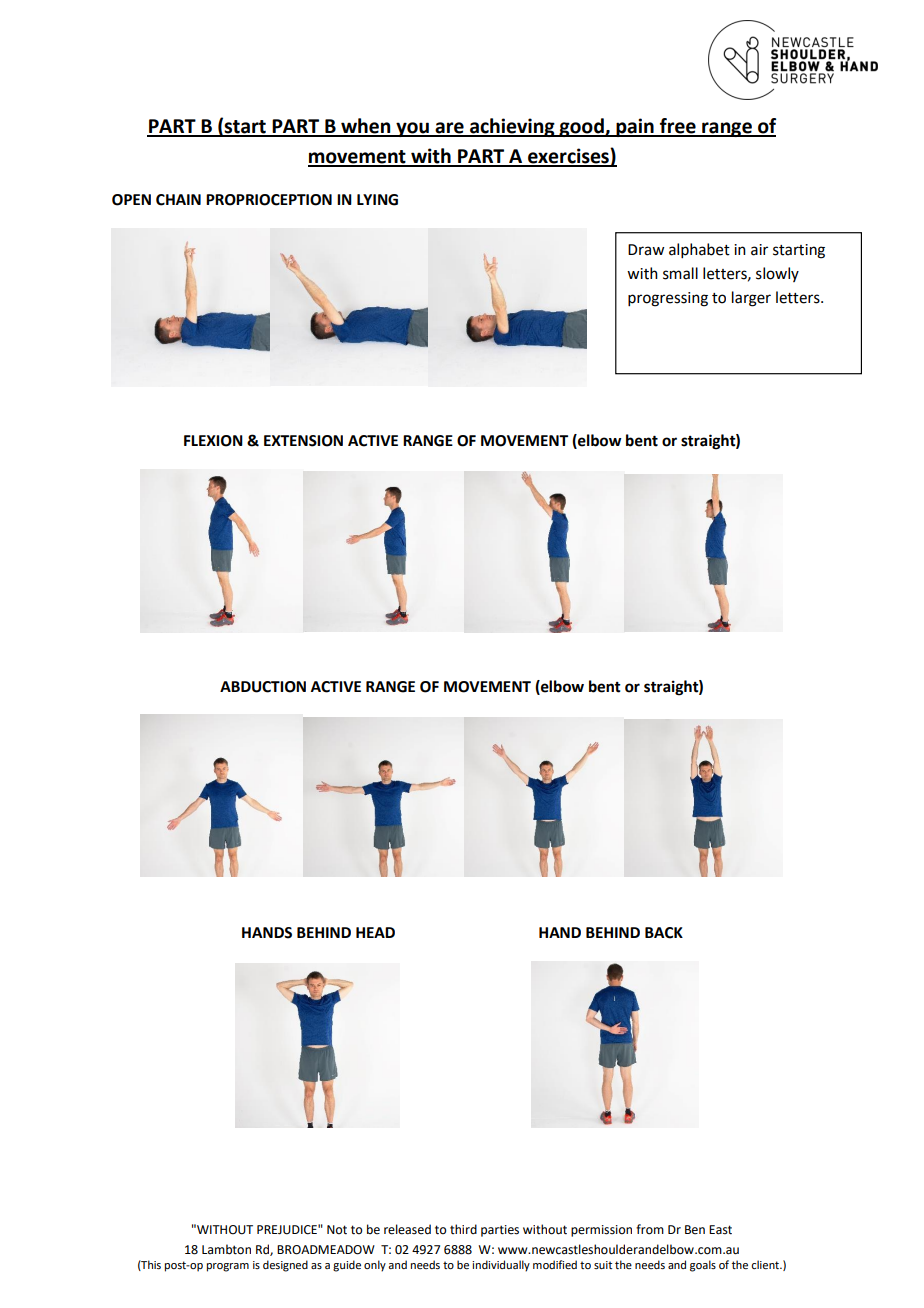 This document has width=924, height=1308. Describe the element at coordinates (720, 1230) in the document. I see `East` at that location.
